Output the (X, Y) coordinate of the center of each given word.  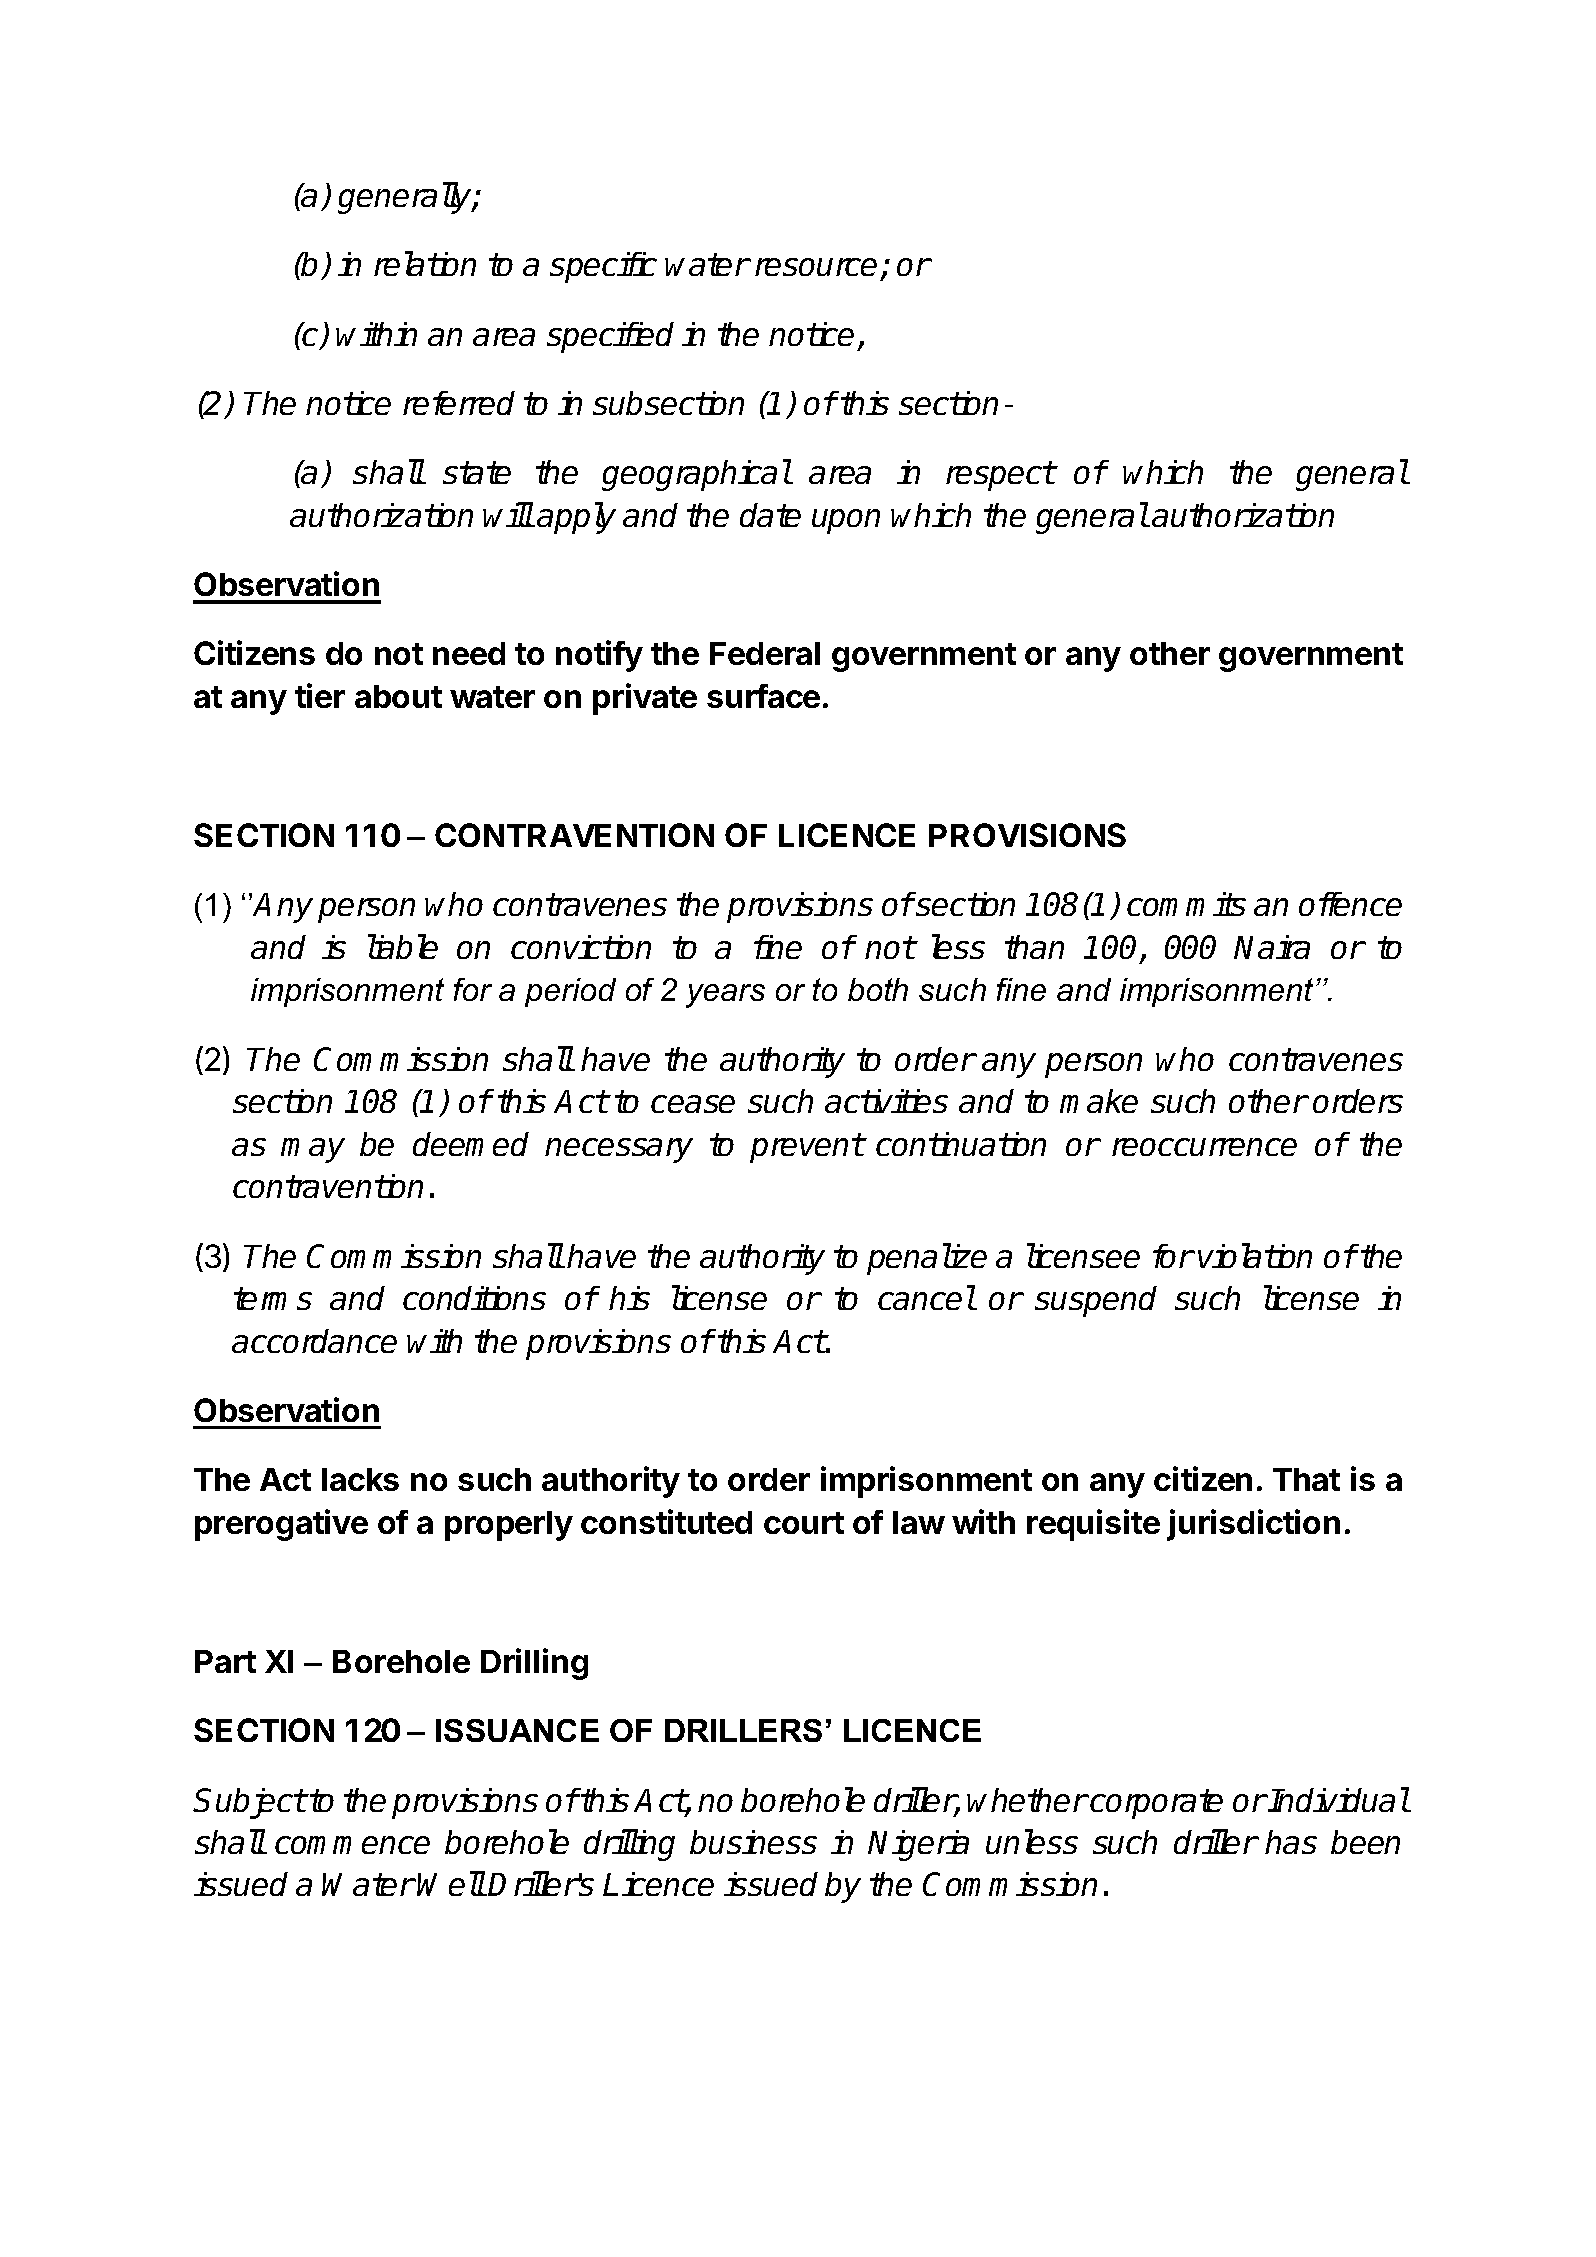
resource (816, 267)
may (313, 1150)
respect (1000, 476)
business (753, 1842)
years (725, 996)
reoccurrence (1204, 1147)
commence (352, 1845)
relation (425, 263)
